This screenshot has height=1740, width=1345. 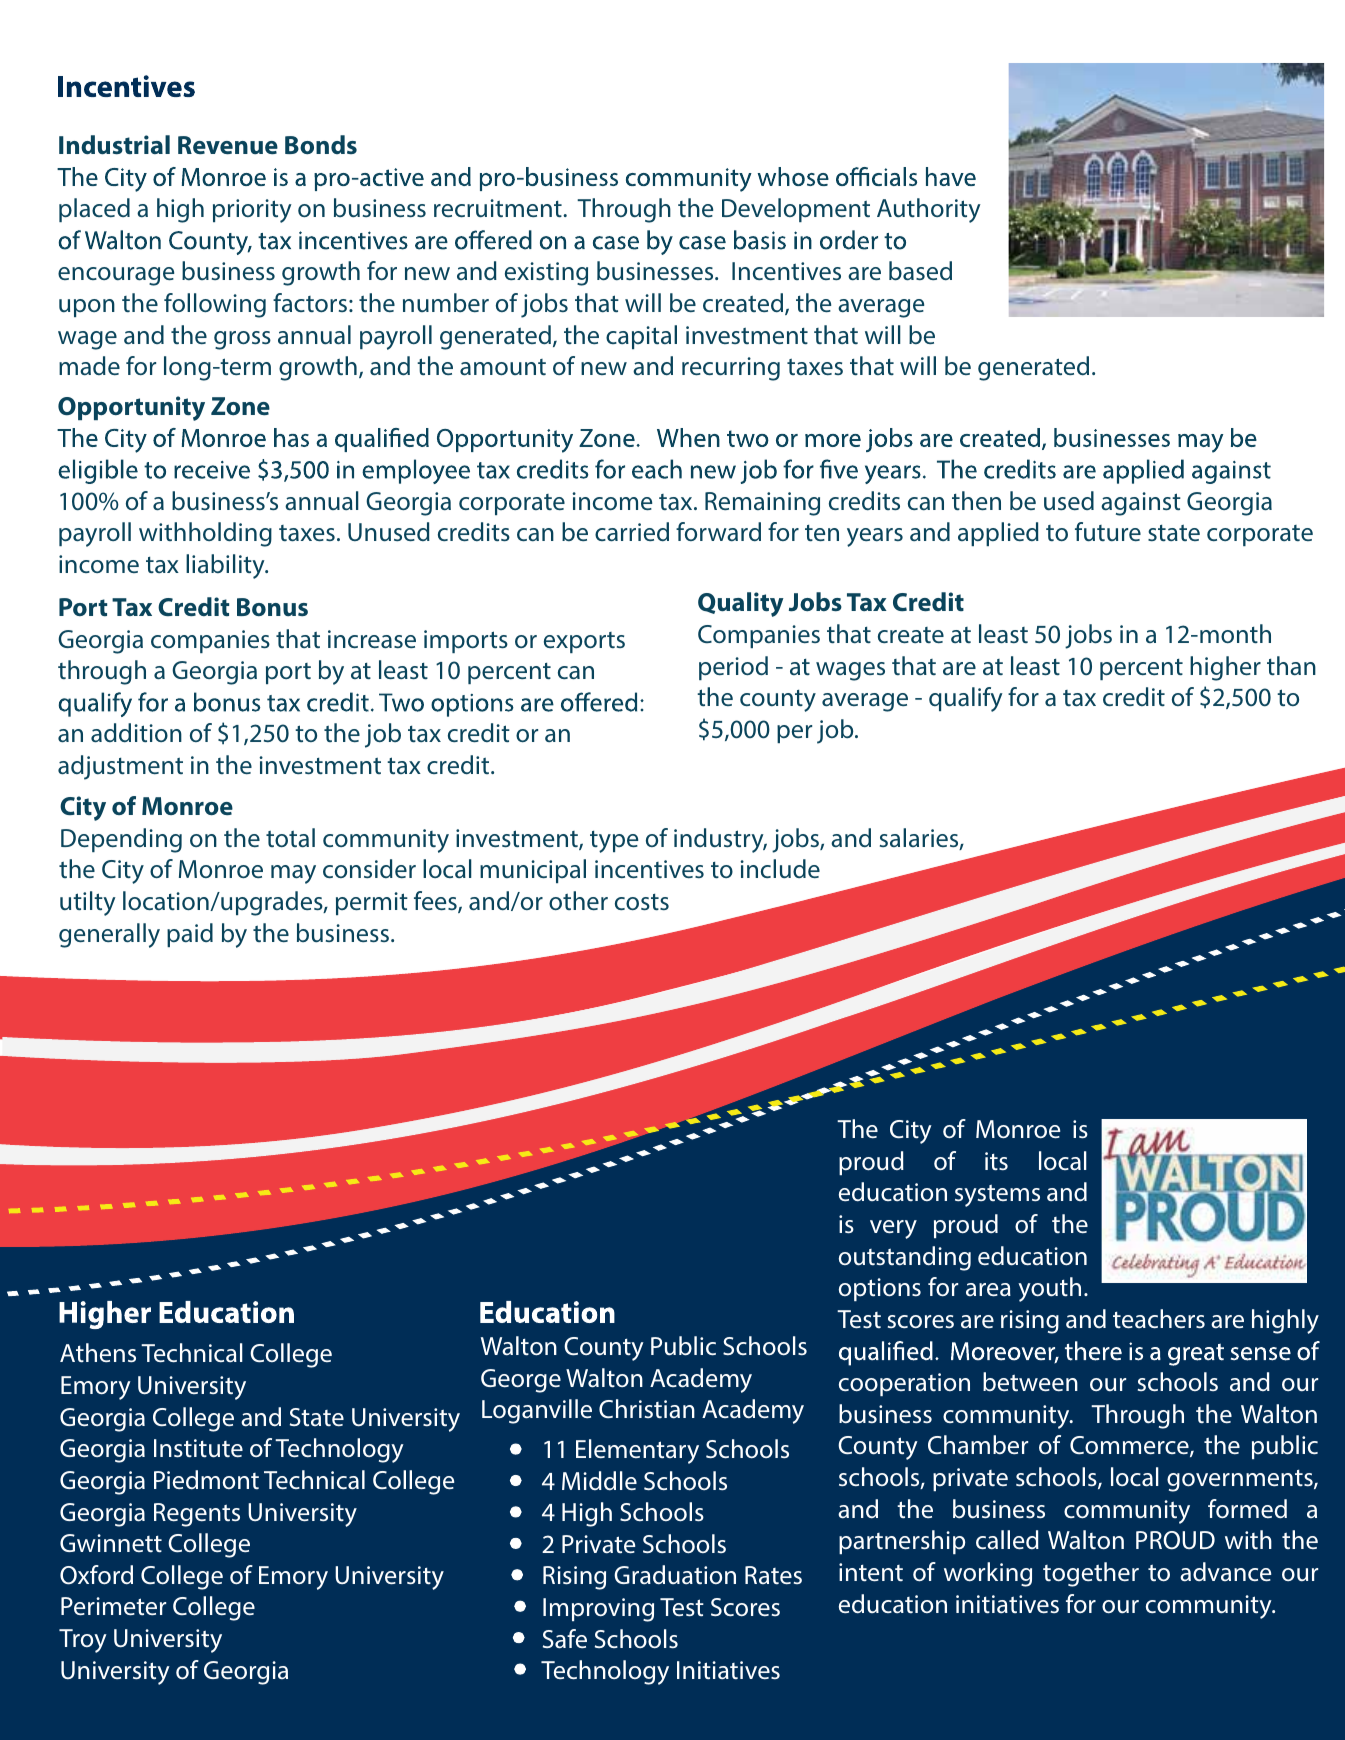 What do you see at coordinates (675, 1575) in the screenshot?
I see `Graduation` at bounding box center [675, 1575].
